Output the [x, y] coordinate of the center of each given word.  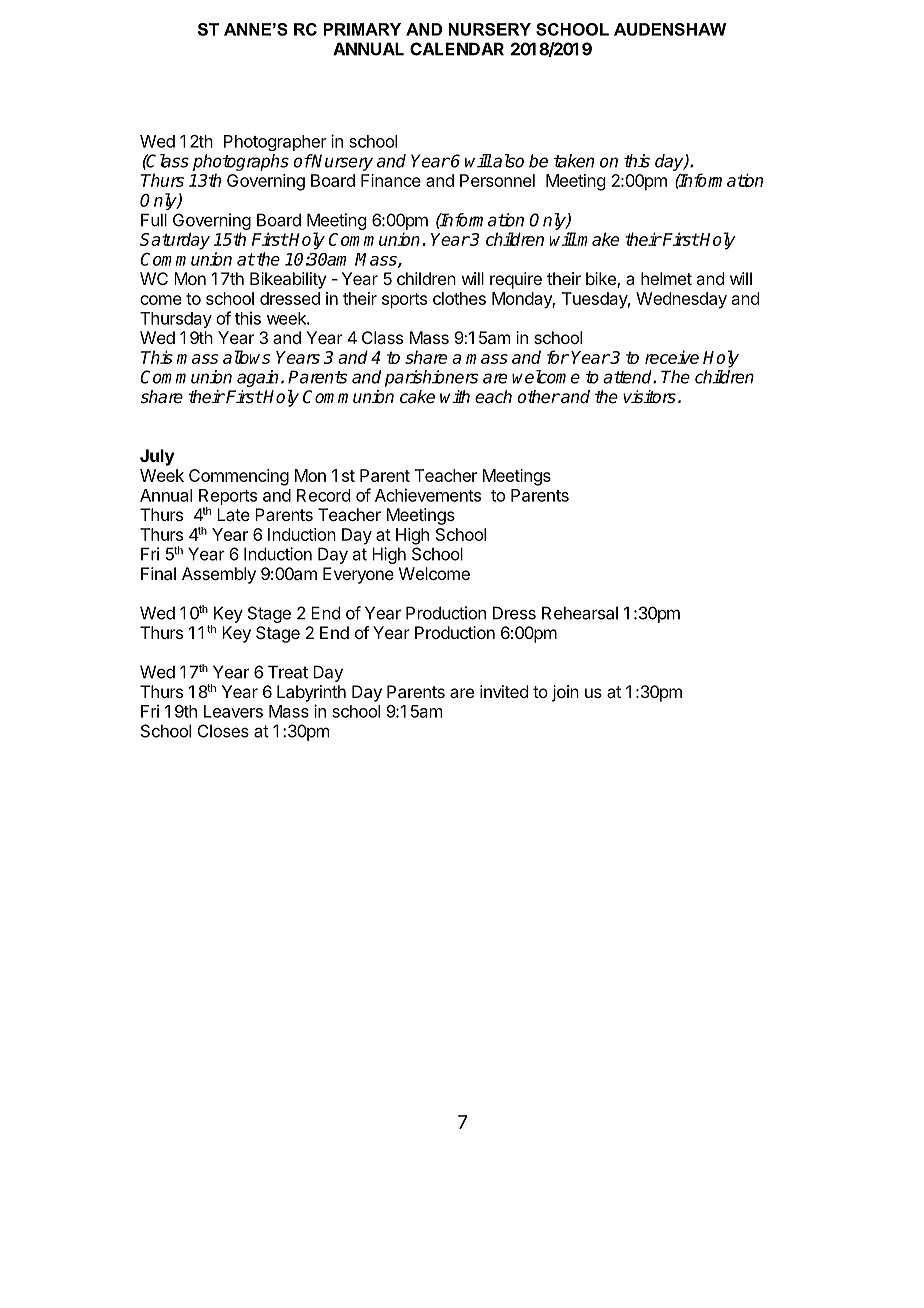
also [507, 161]
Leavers [233, 711]
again [257, 378]
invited [504, 691]
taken [574, 161]
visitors [649, 397]
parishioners [431, 378]
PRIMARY [362, 29]
